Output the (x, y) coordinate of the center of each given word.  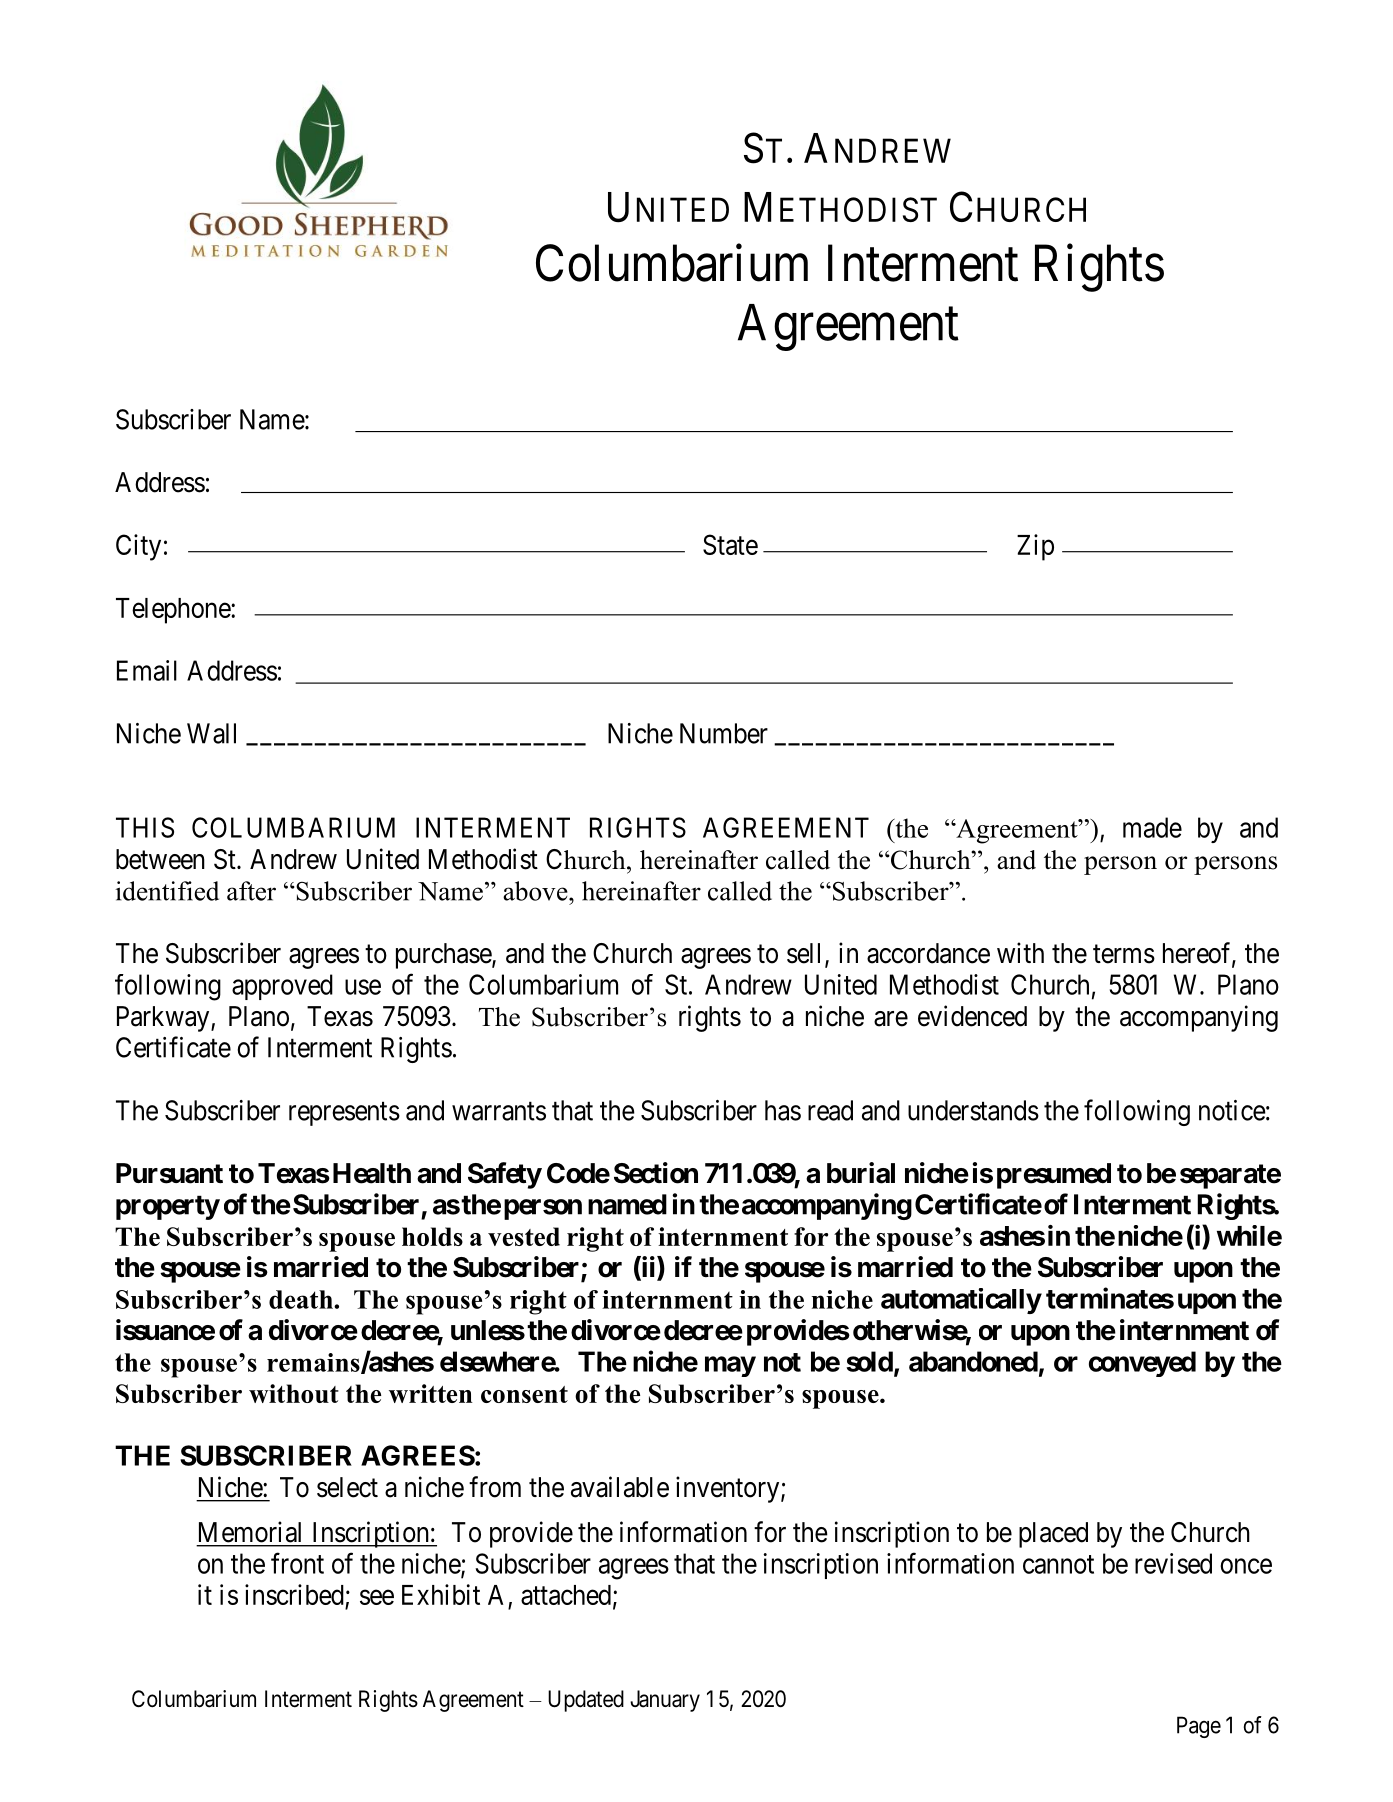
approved (282, 987)
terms (1124, 954)
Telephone (174, 611)
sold (869, 1361)
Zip (1035, 547)
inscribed (295, 1596)
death (302, 1299)
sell (806, 954)
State (730, 544)
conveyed (1142, 1364)
